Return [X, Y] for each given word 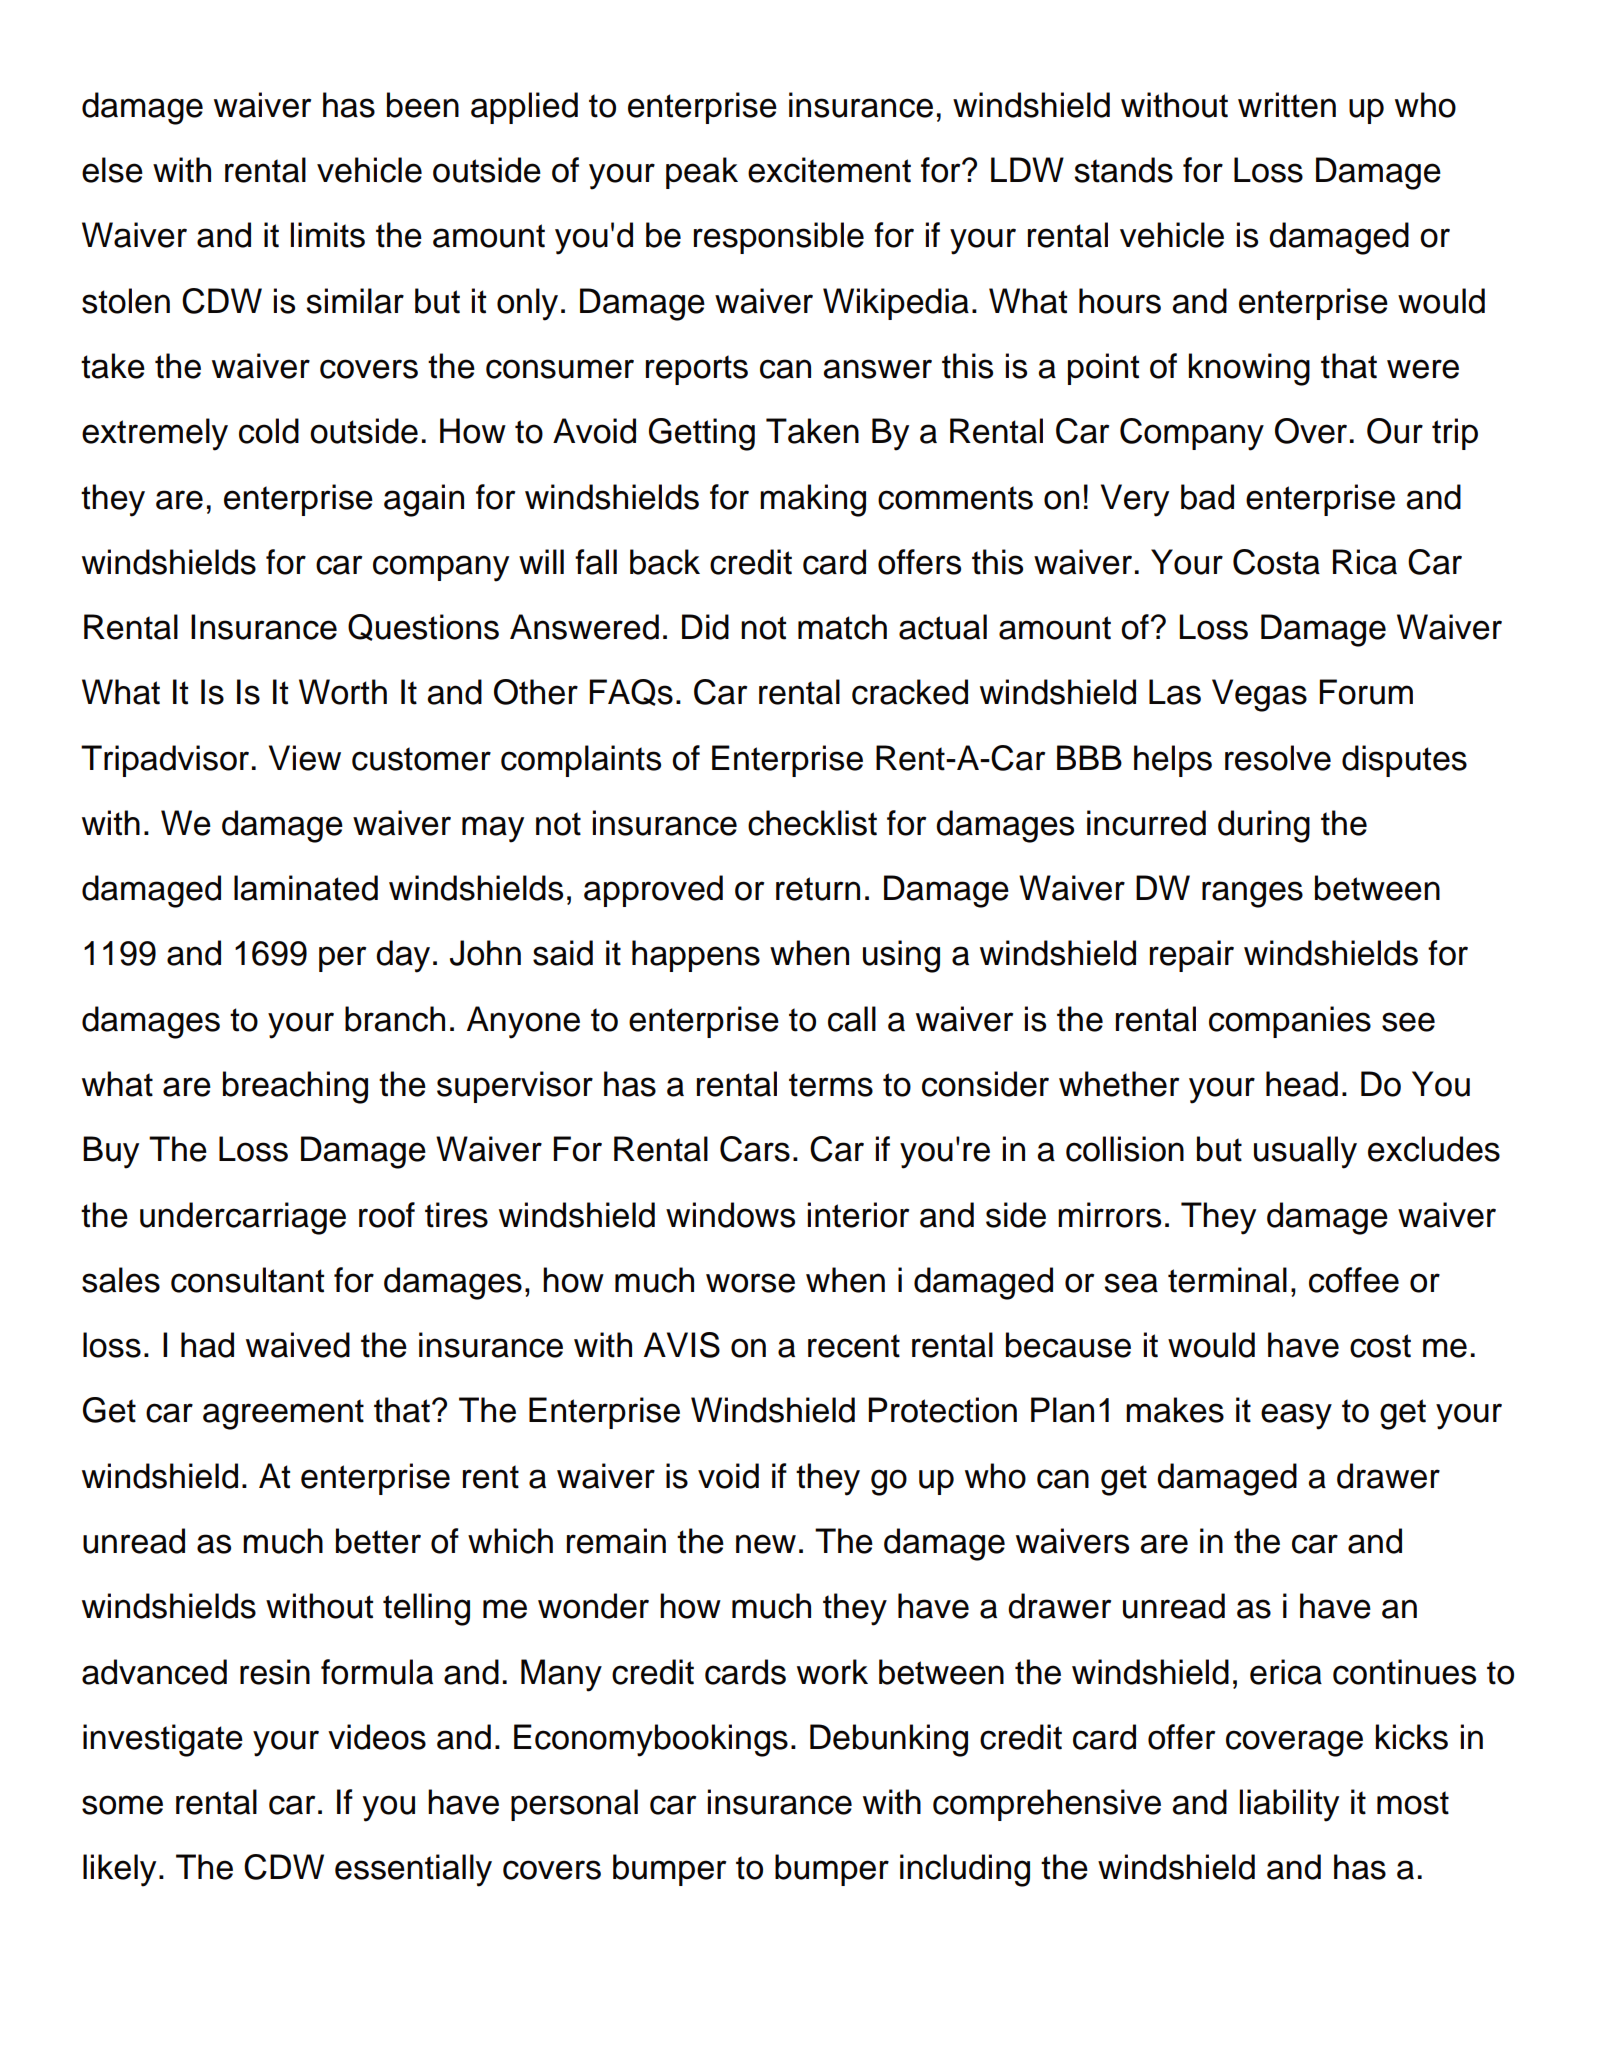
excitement [829, 170]
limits [328, 235]
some [122, 1805]
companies [1290, 1022]
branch [395, 1019]
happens [696, 956]
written [1287, 105]
